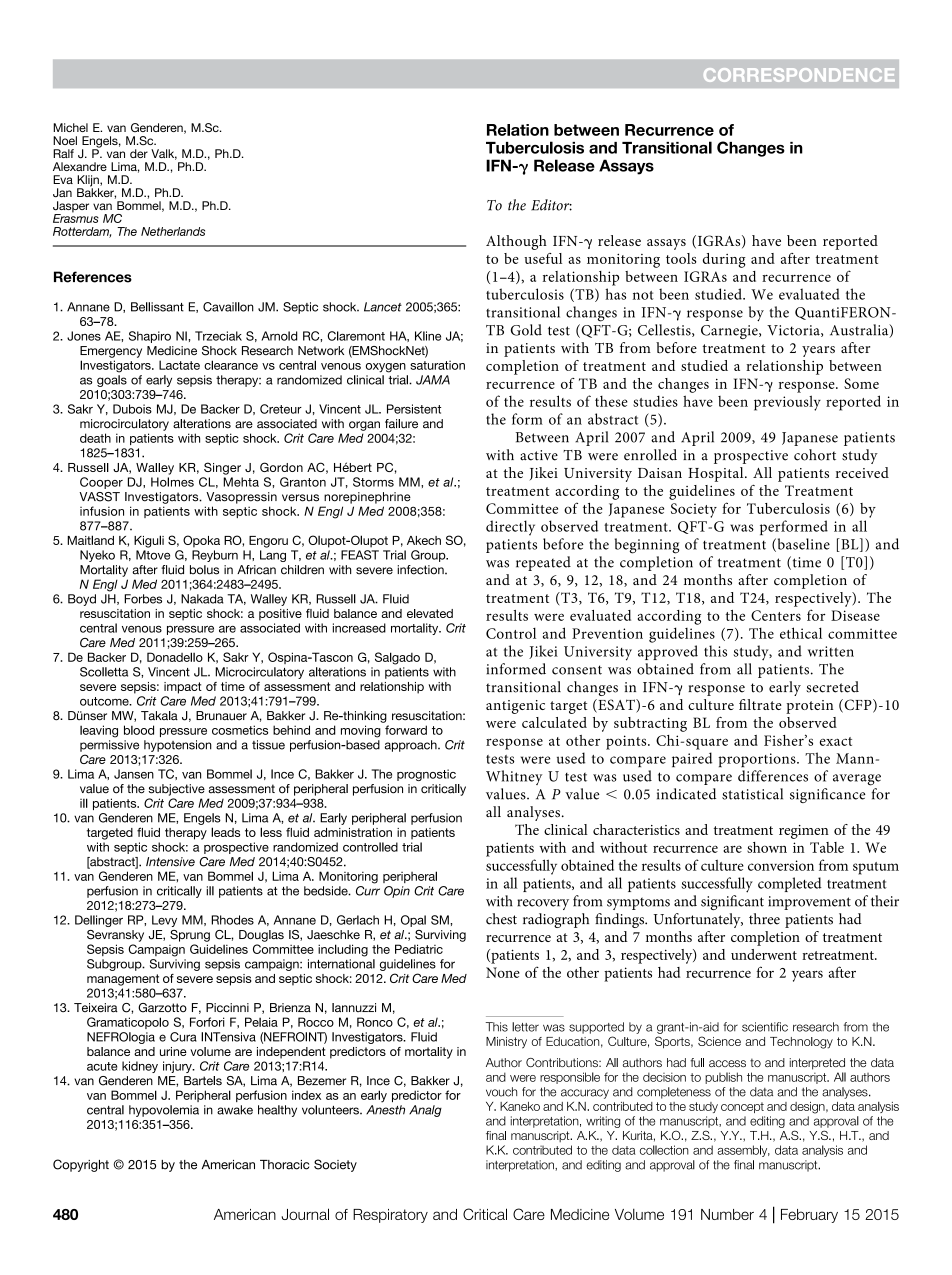 The height and width of the page is (1275, 952). Describe the element at coordinates (81, 1165) in the page. I see `Copyright` at that location.
